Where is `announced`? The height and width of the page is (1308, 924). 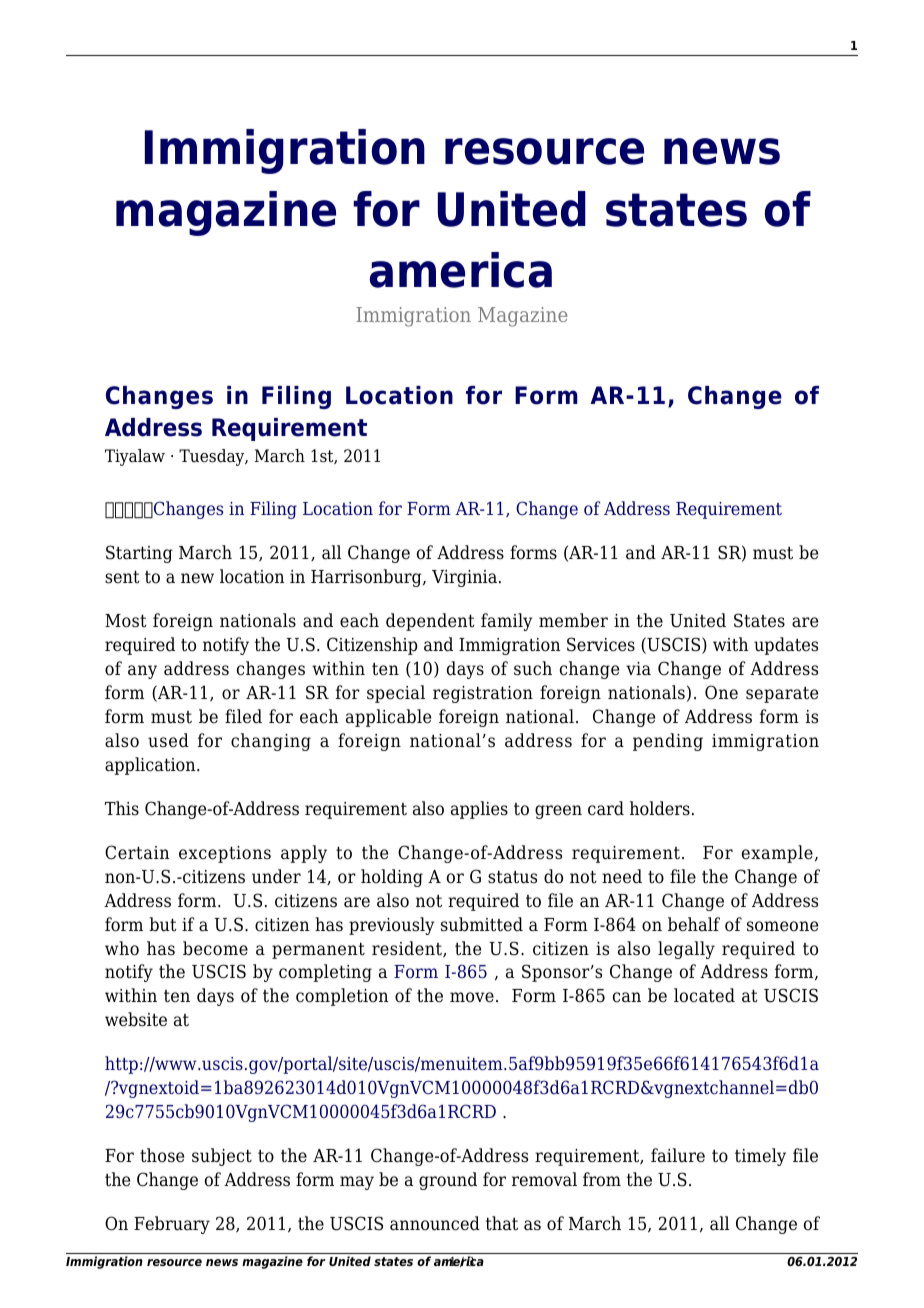 announced is located at coordinates (435, 1223).
